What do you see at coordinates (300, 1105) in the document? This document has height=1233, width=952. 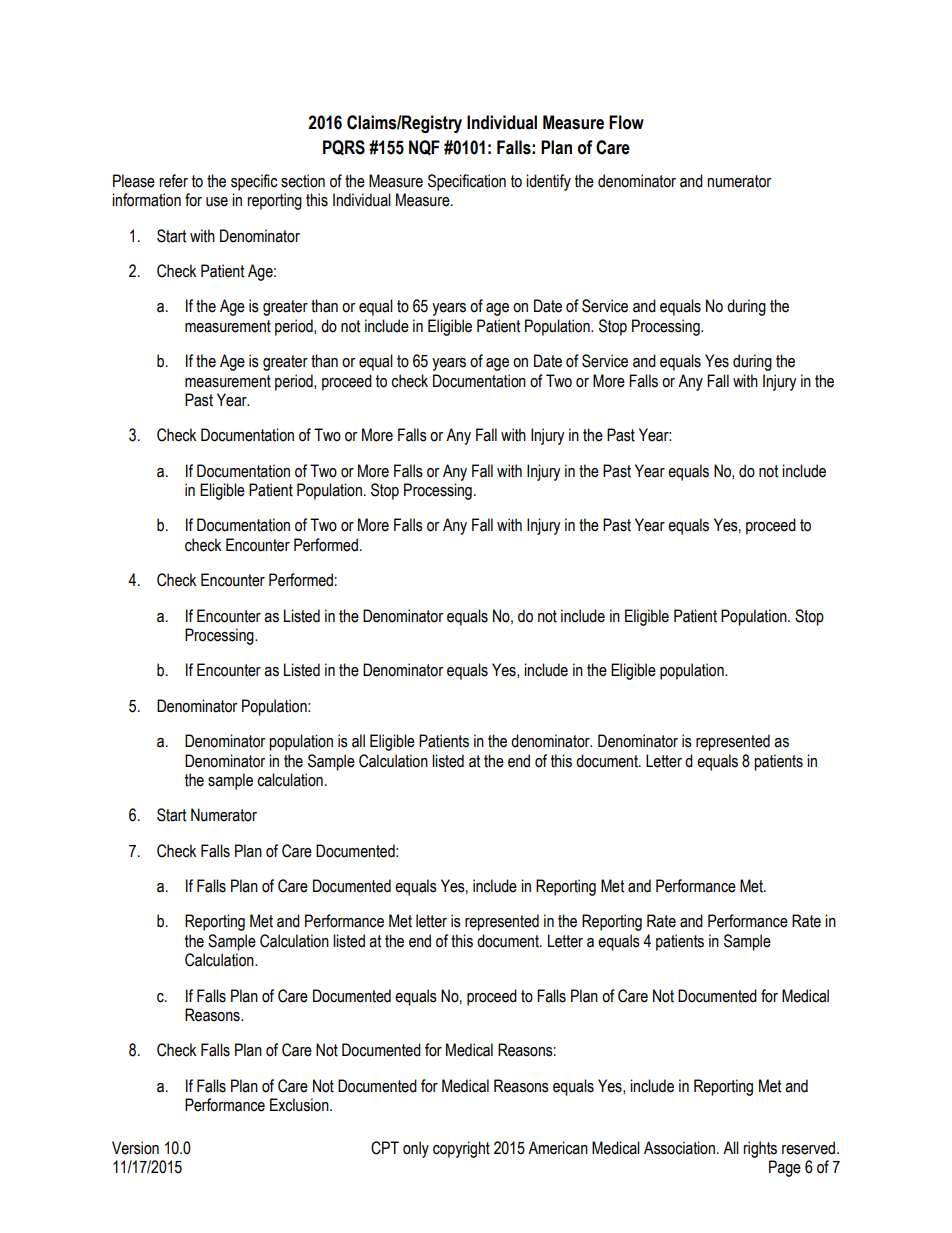 I see `Exclusion` at bounding box center [300, 1105].
